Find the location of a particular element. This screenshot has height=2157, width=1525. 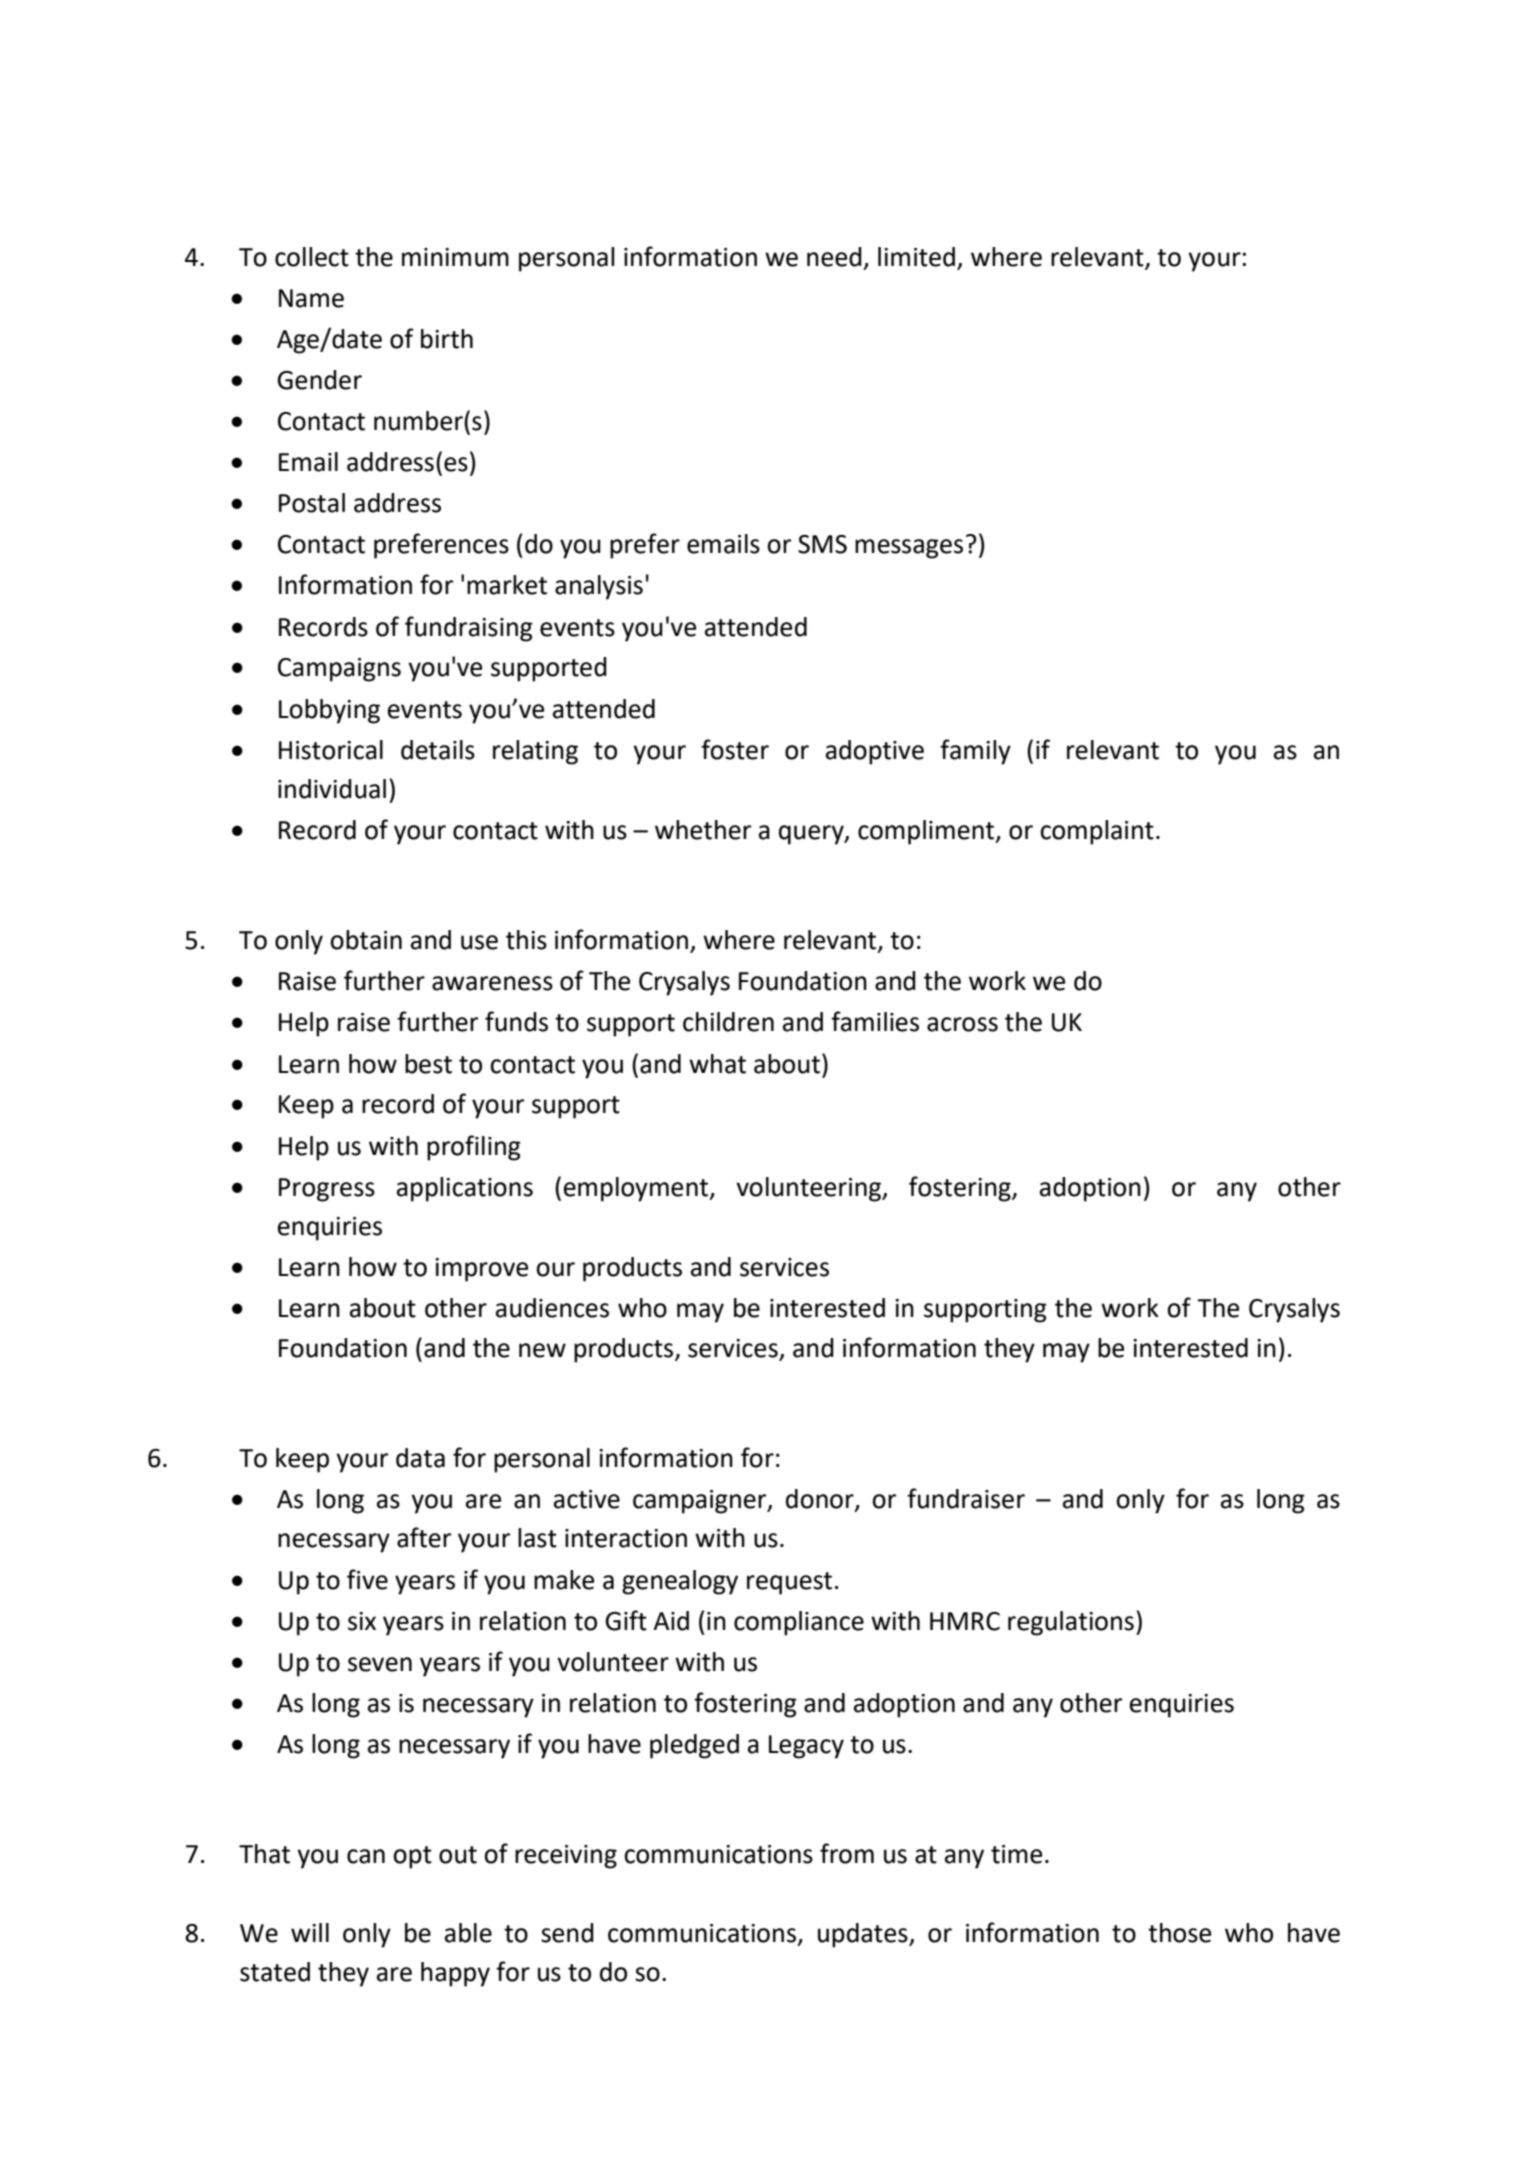

Progress is located at coordinates (327, 1190).
